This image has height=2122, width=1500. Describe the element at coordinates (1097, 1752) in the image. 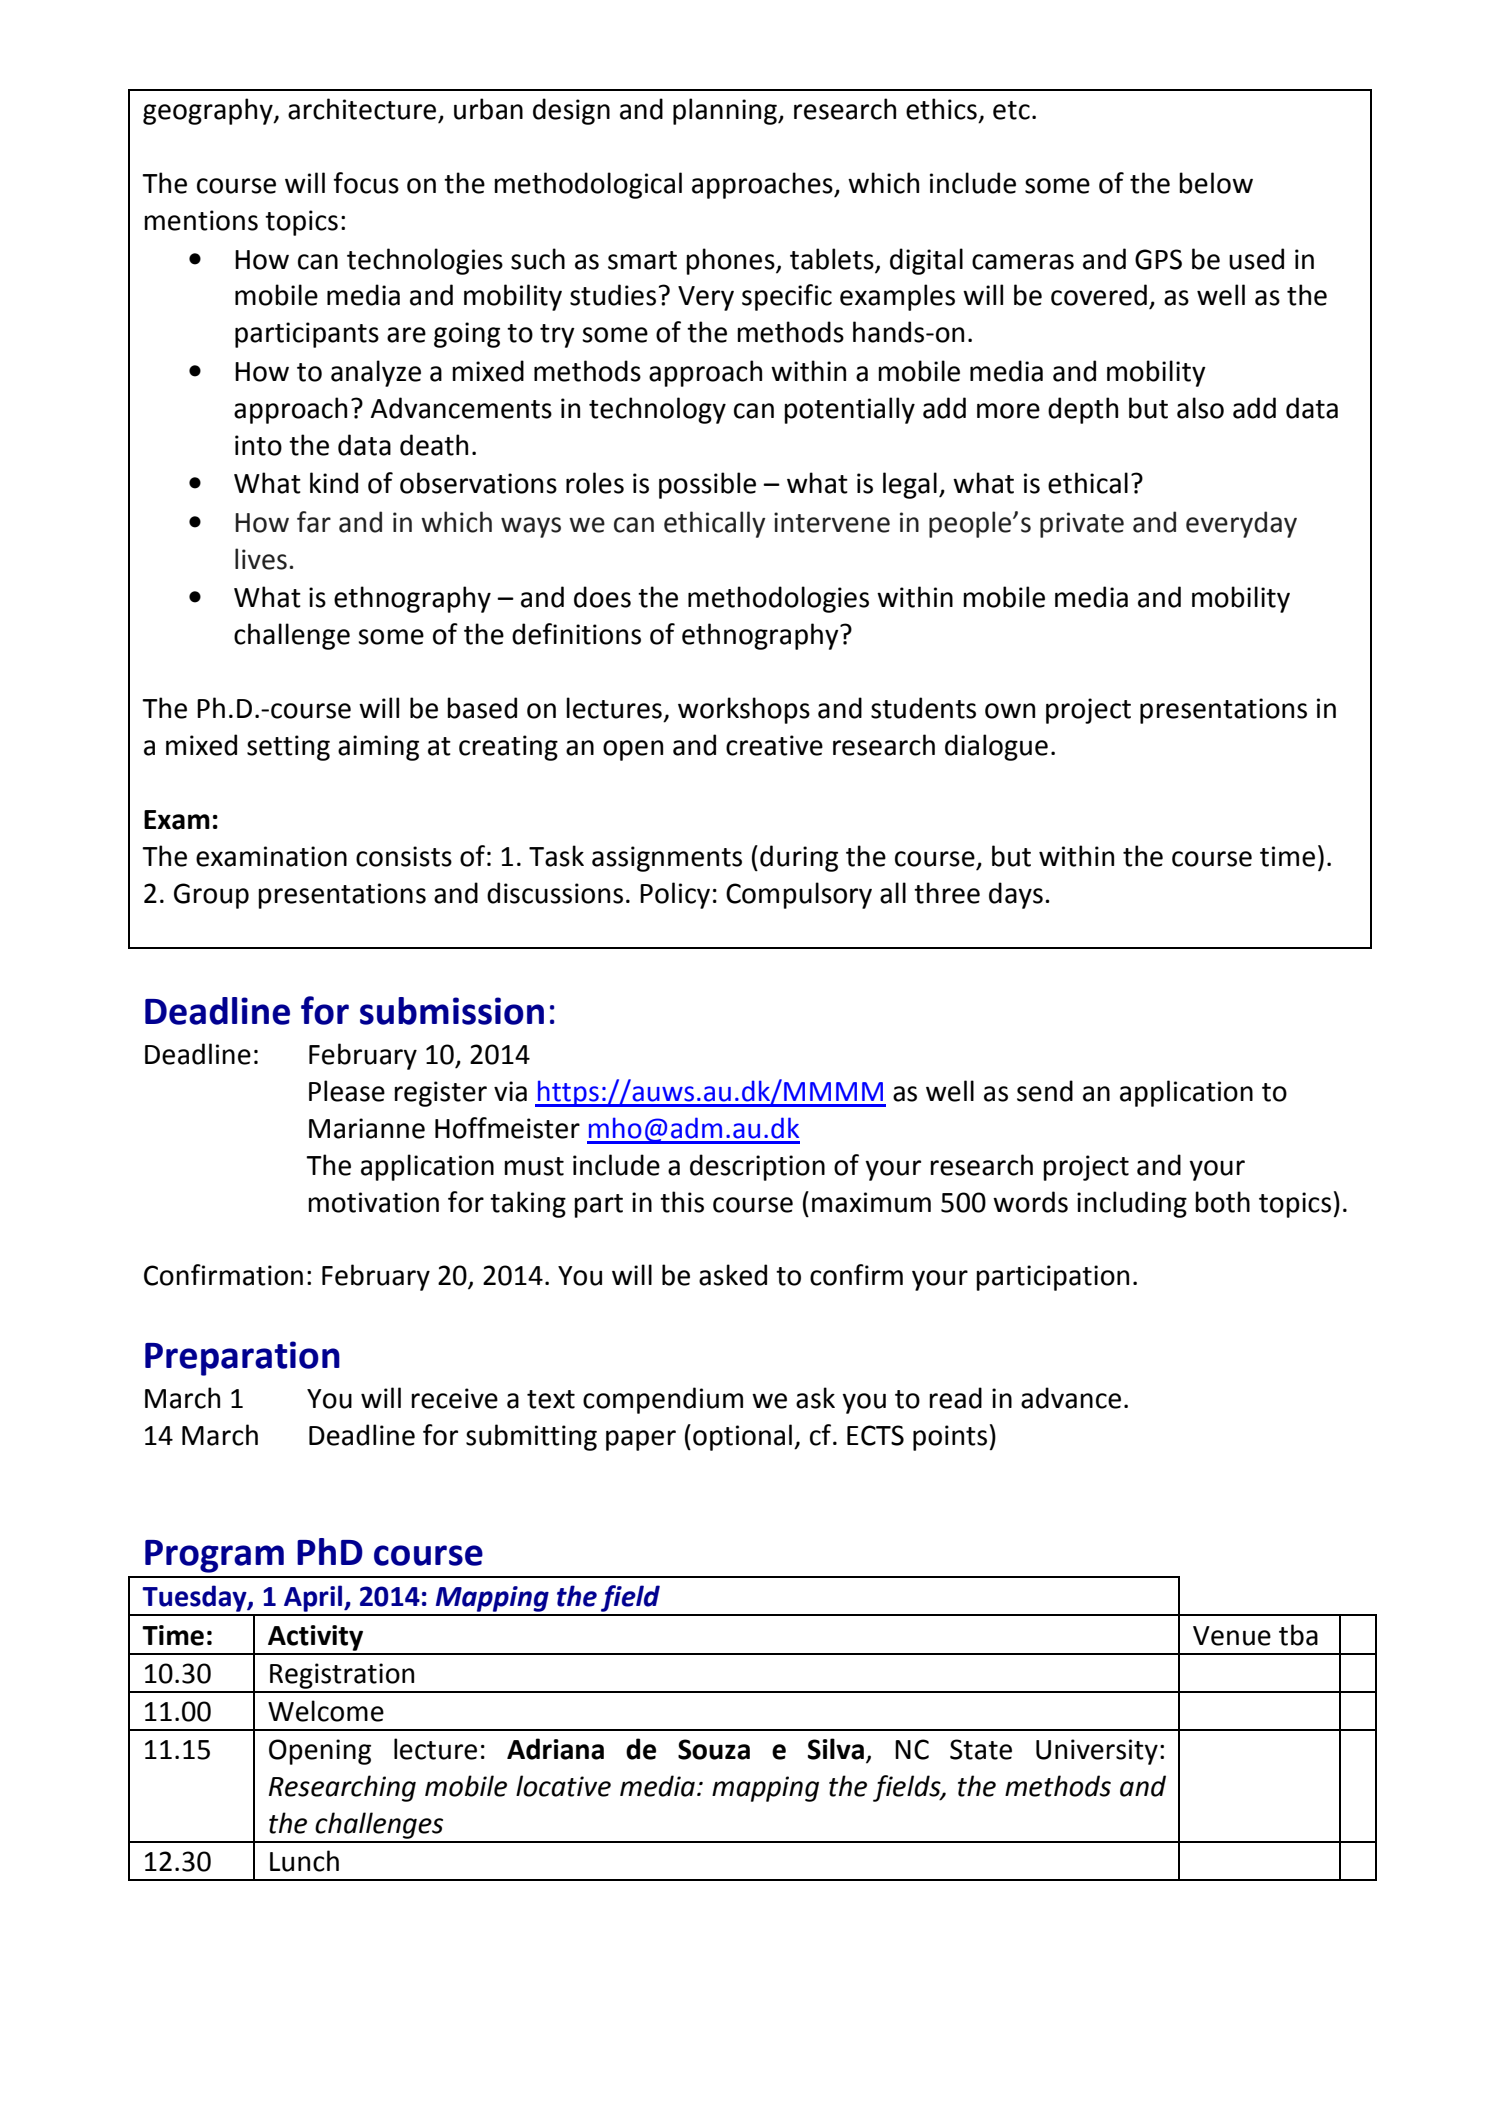

I see `University` at that location.
